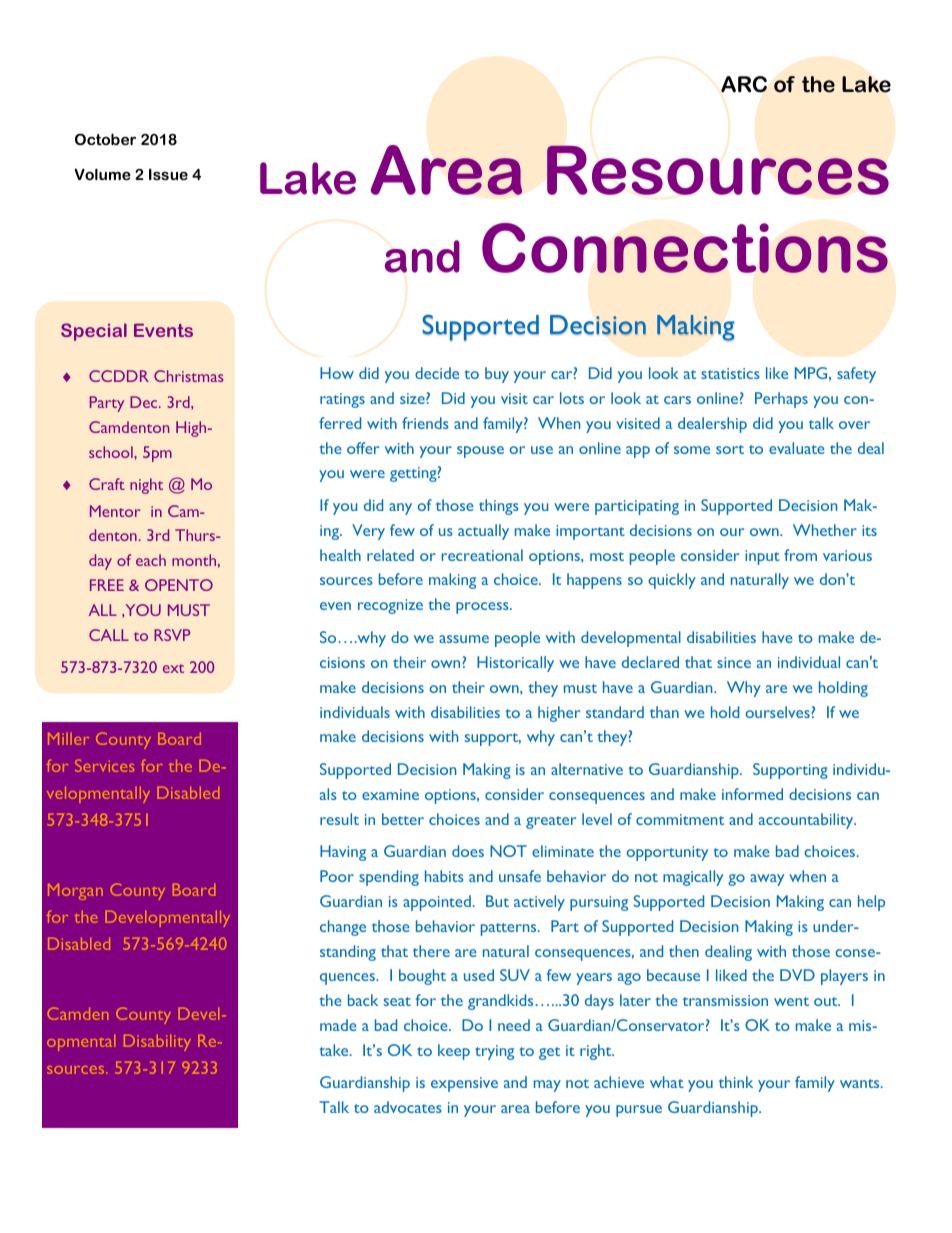 The width and height of the image is (952, 1233). Describe the element at coordinates (146, 486) in the image. I see `night` at that location.
